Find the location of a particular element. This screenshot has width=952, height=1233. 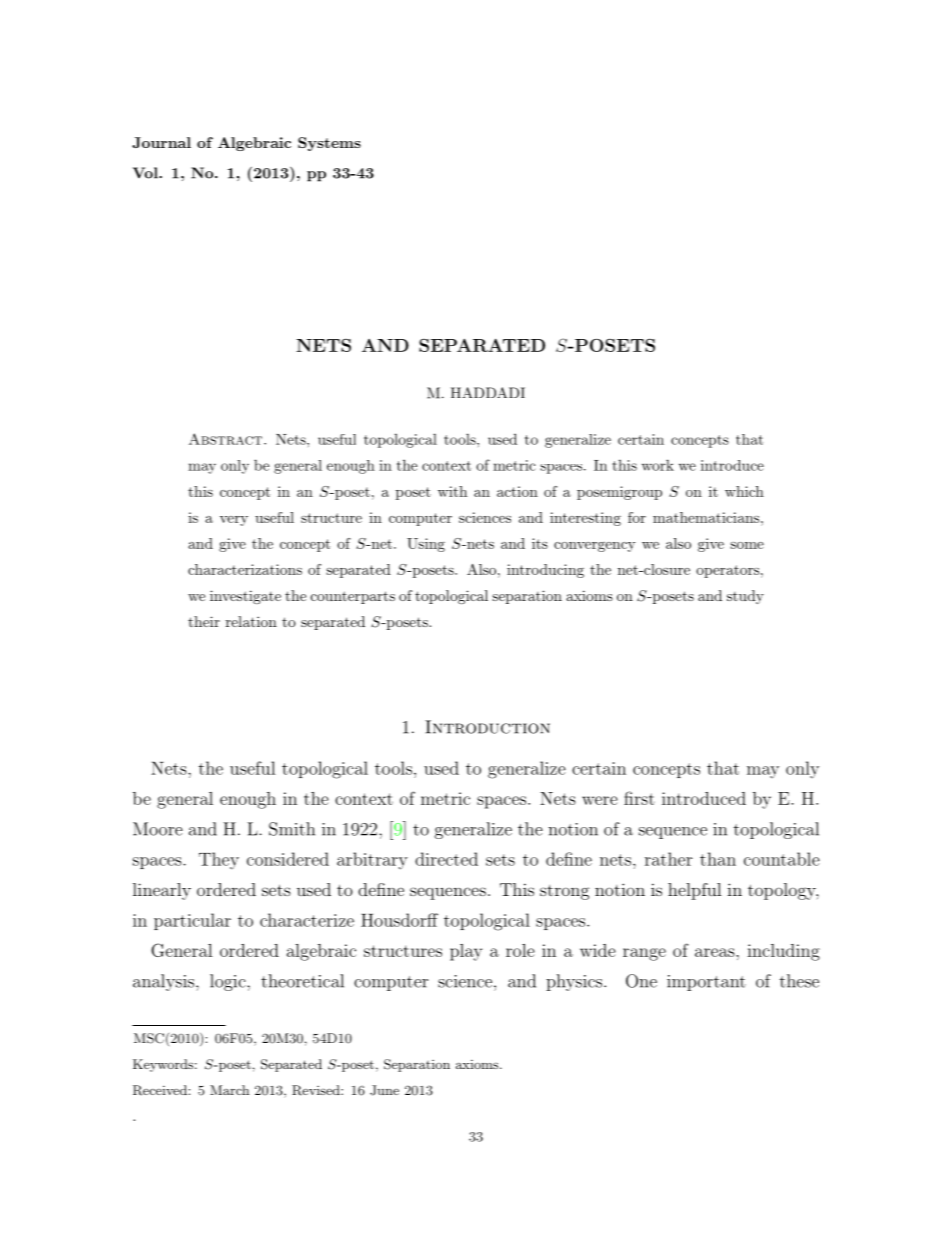

important is located at coordinates (706, 983).
